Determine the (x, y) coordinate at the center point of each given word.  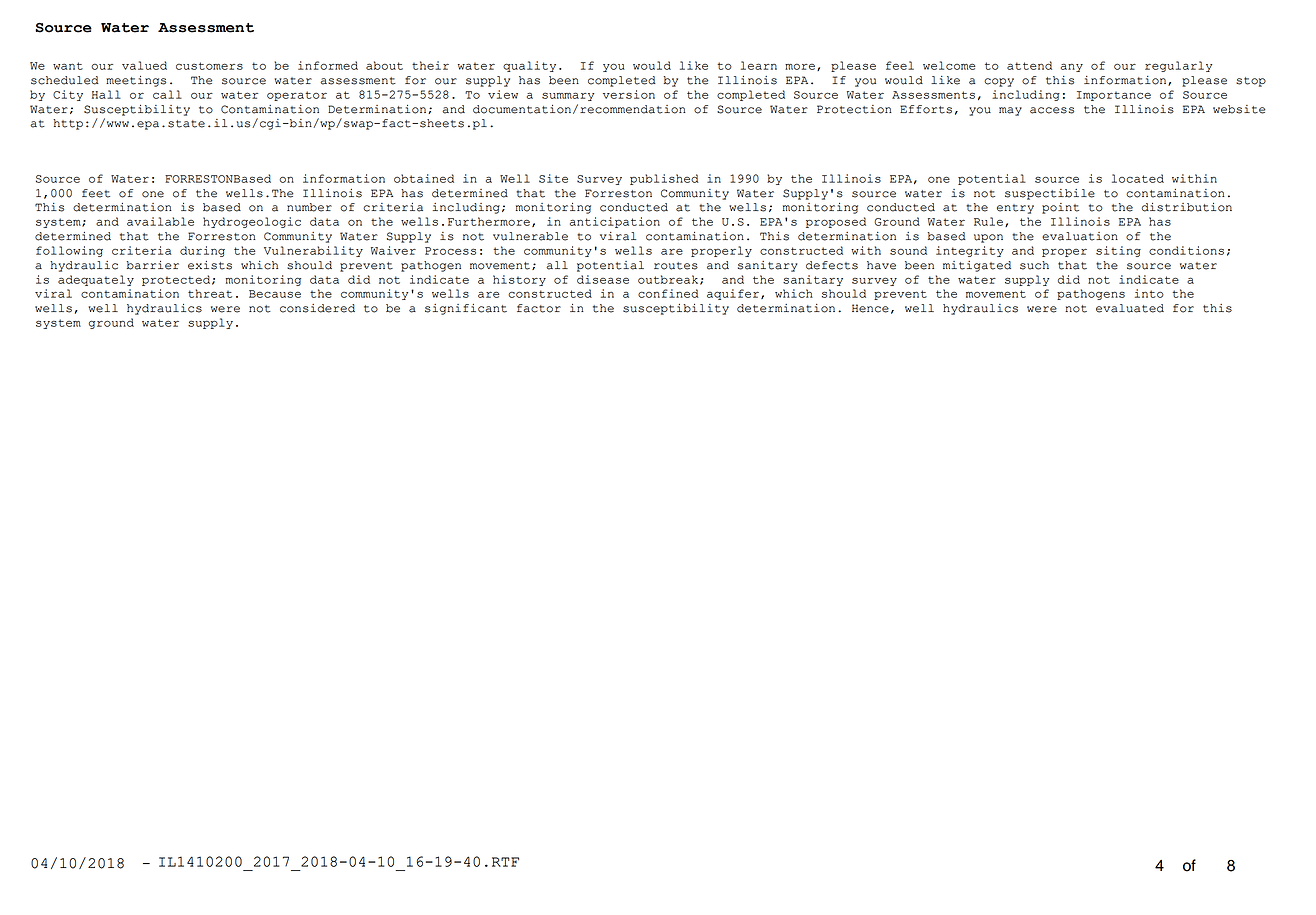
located (1138, 178)
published (664, 179)
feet (96, 193)
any (1072, 67)
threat (210, 293)
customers (209, 66)
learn (759, 65)
